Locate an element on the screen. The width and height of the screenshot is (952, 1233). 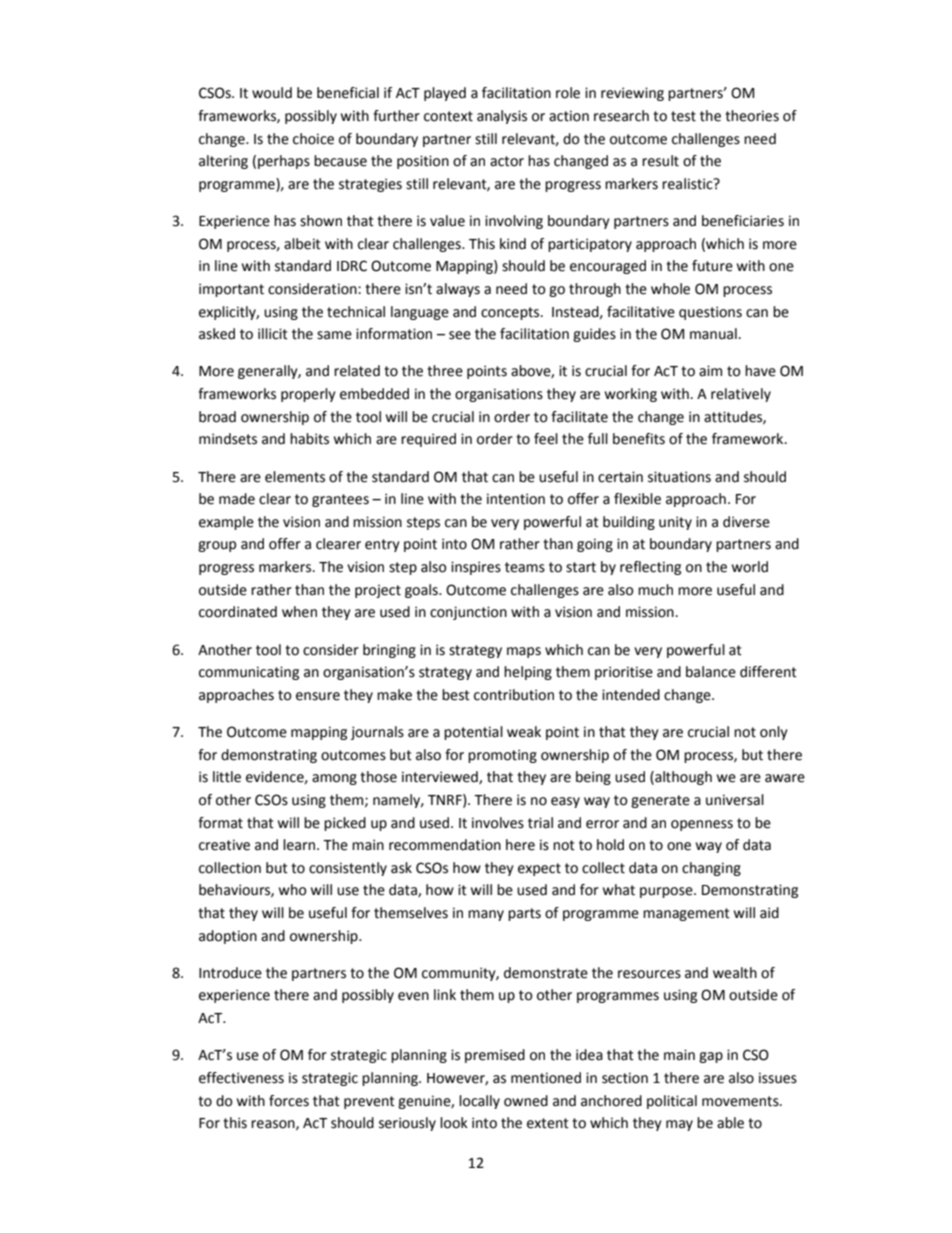
situations is located at coordinates (679, 477).
